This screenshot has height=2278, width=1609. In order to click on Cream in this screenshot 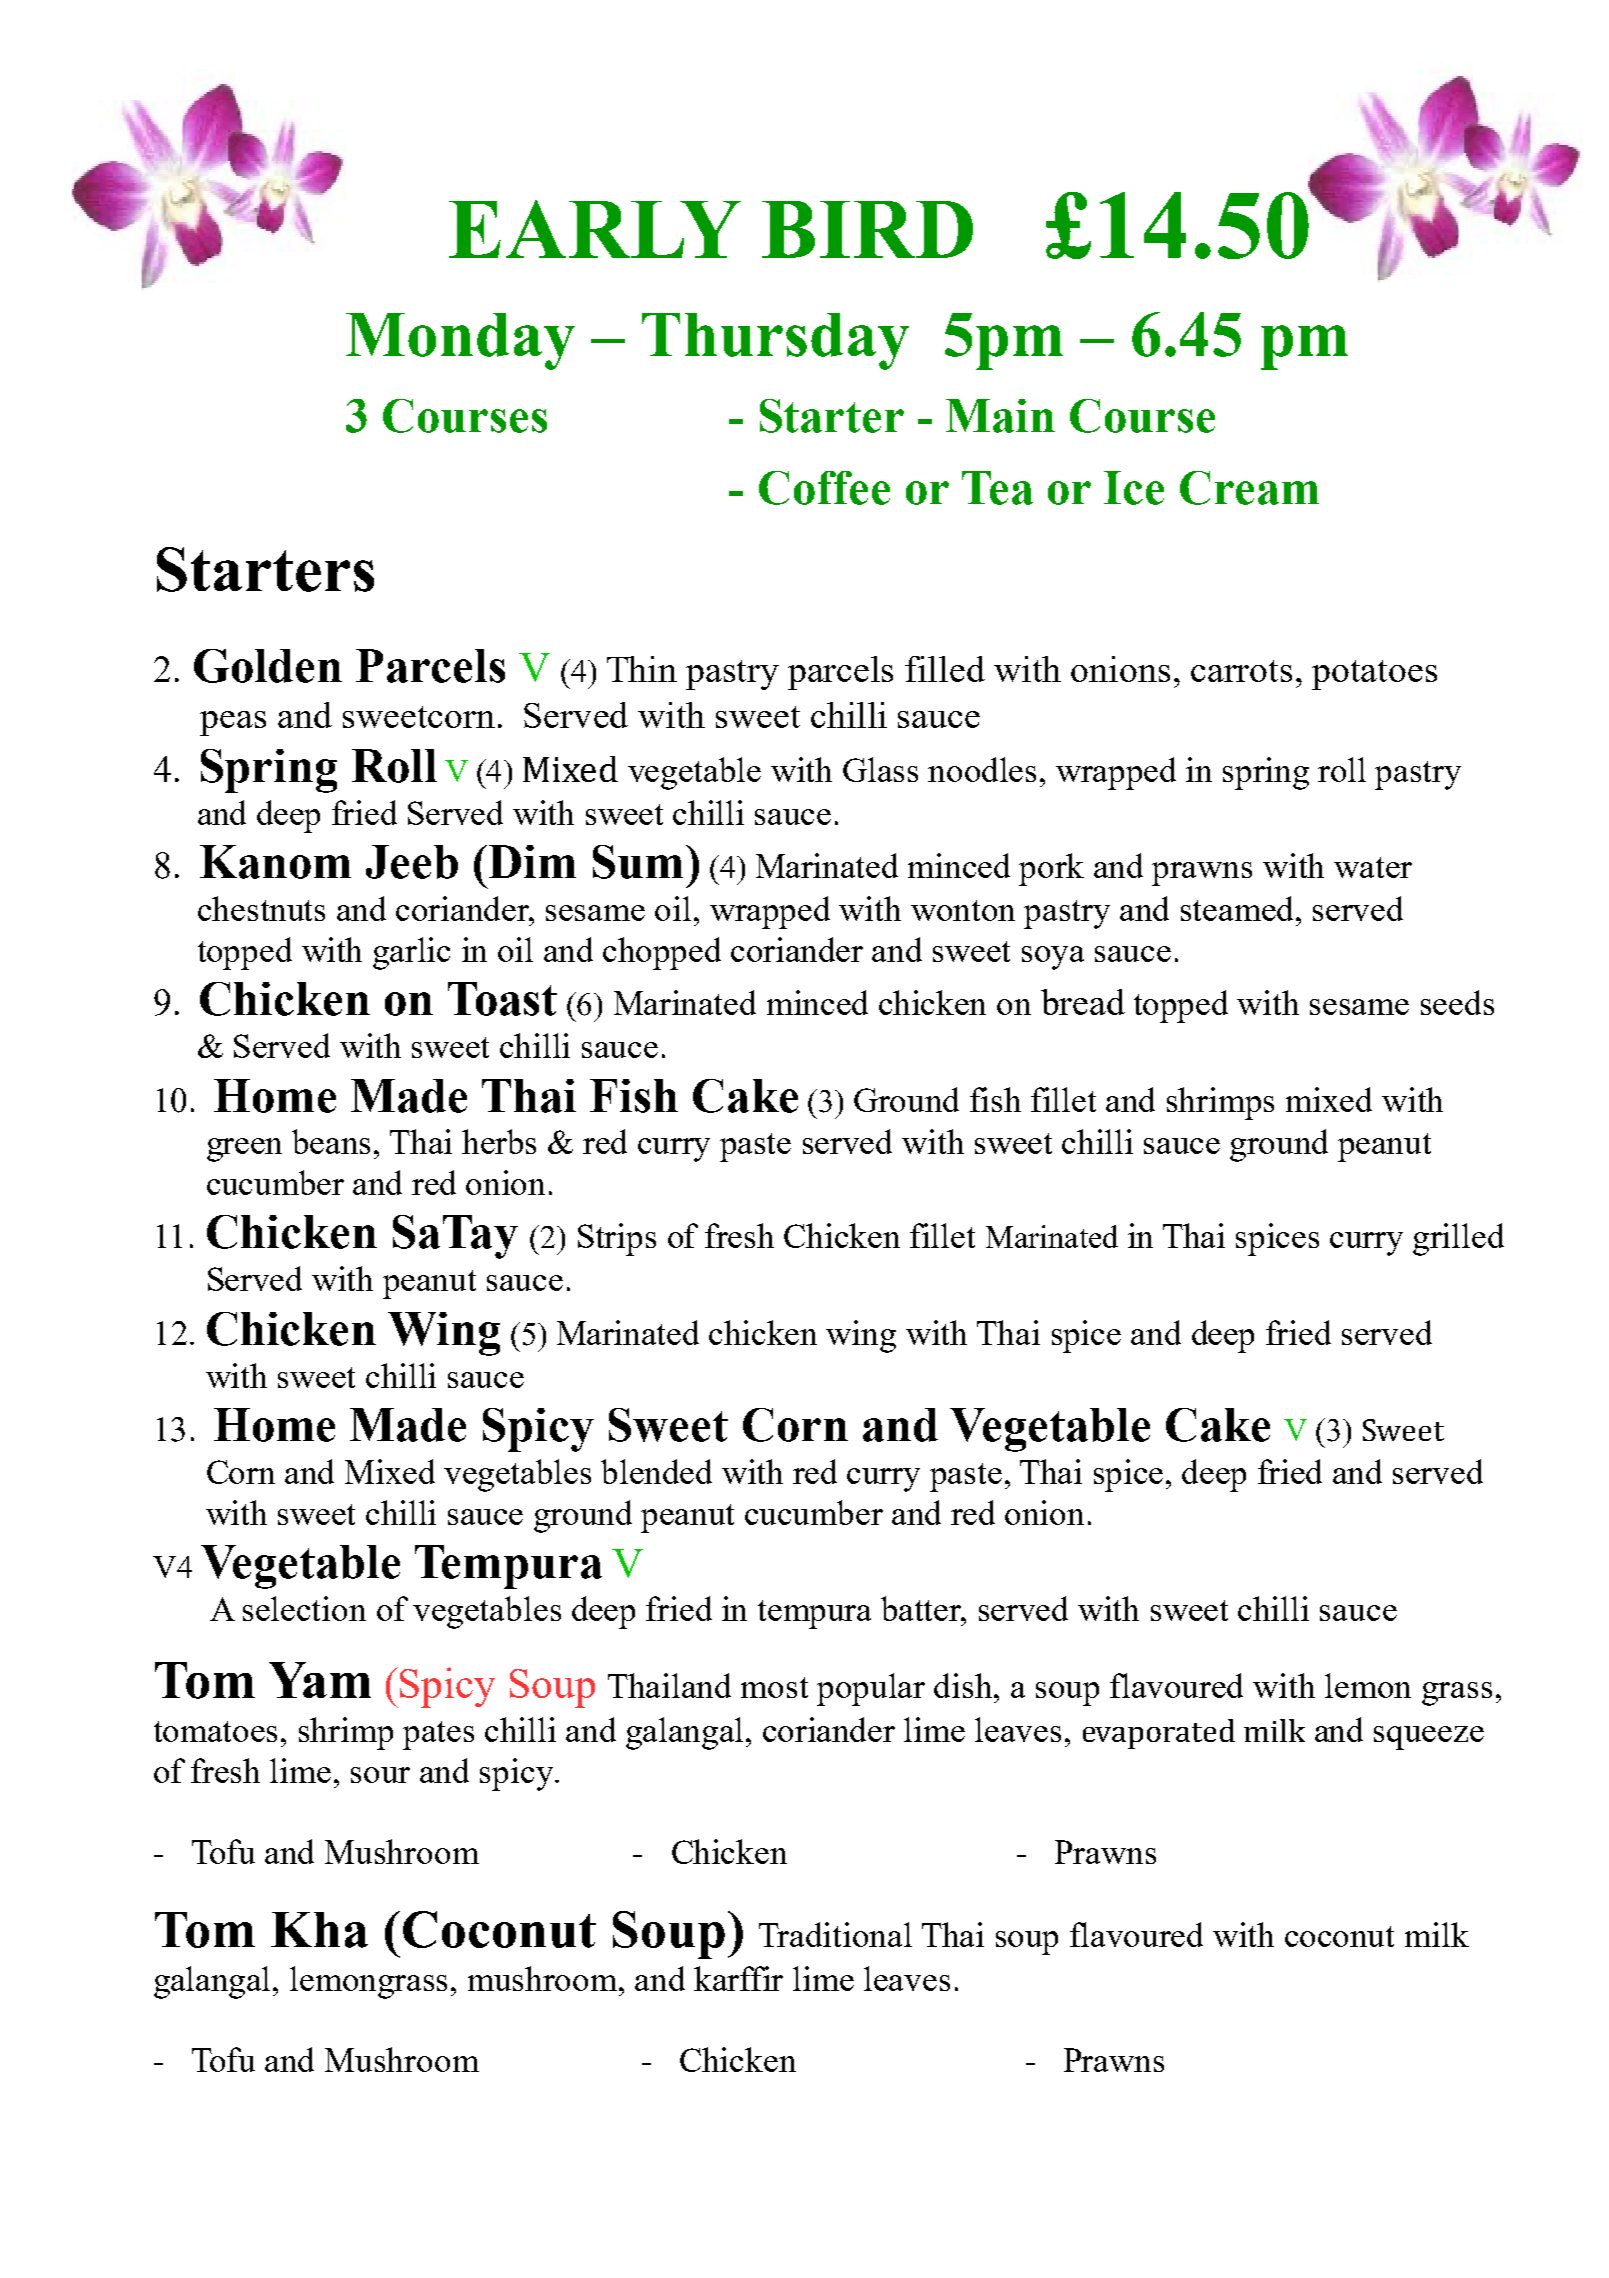, I will do `click(1249, 488)`.
